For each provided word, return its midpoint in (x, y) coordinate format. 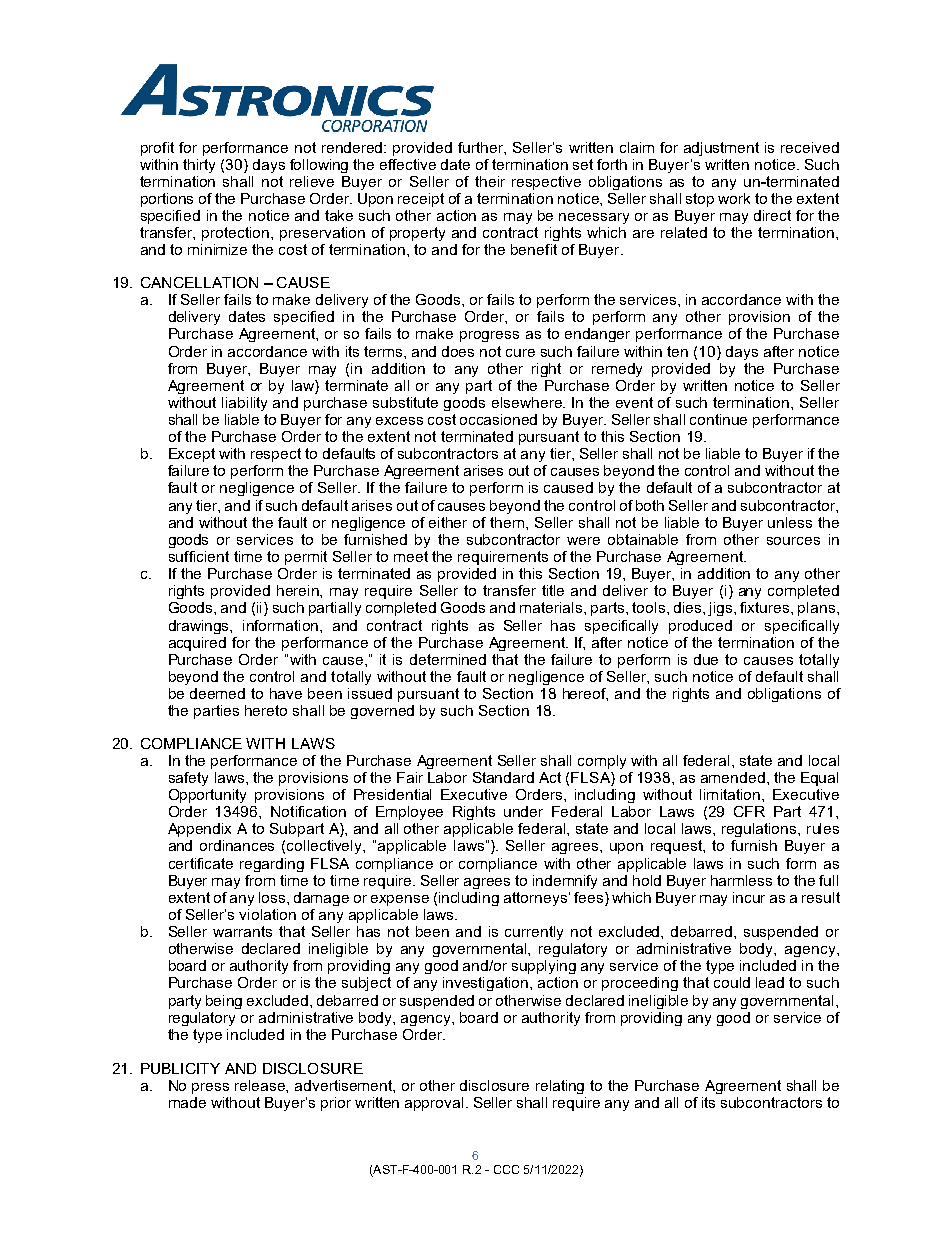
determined (448, 659)
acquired (197, 644)
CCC (506, 1169)
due (706, 659)
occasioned (498, 419)
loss (273, 897)
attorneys (535, 899)
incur (749, 897)
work (734, 198)
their (490, 181)
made (187, 1102)
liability (244, 404)
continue (718, 419)
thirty (199, 166)
